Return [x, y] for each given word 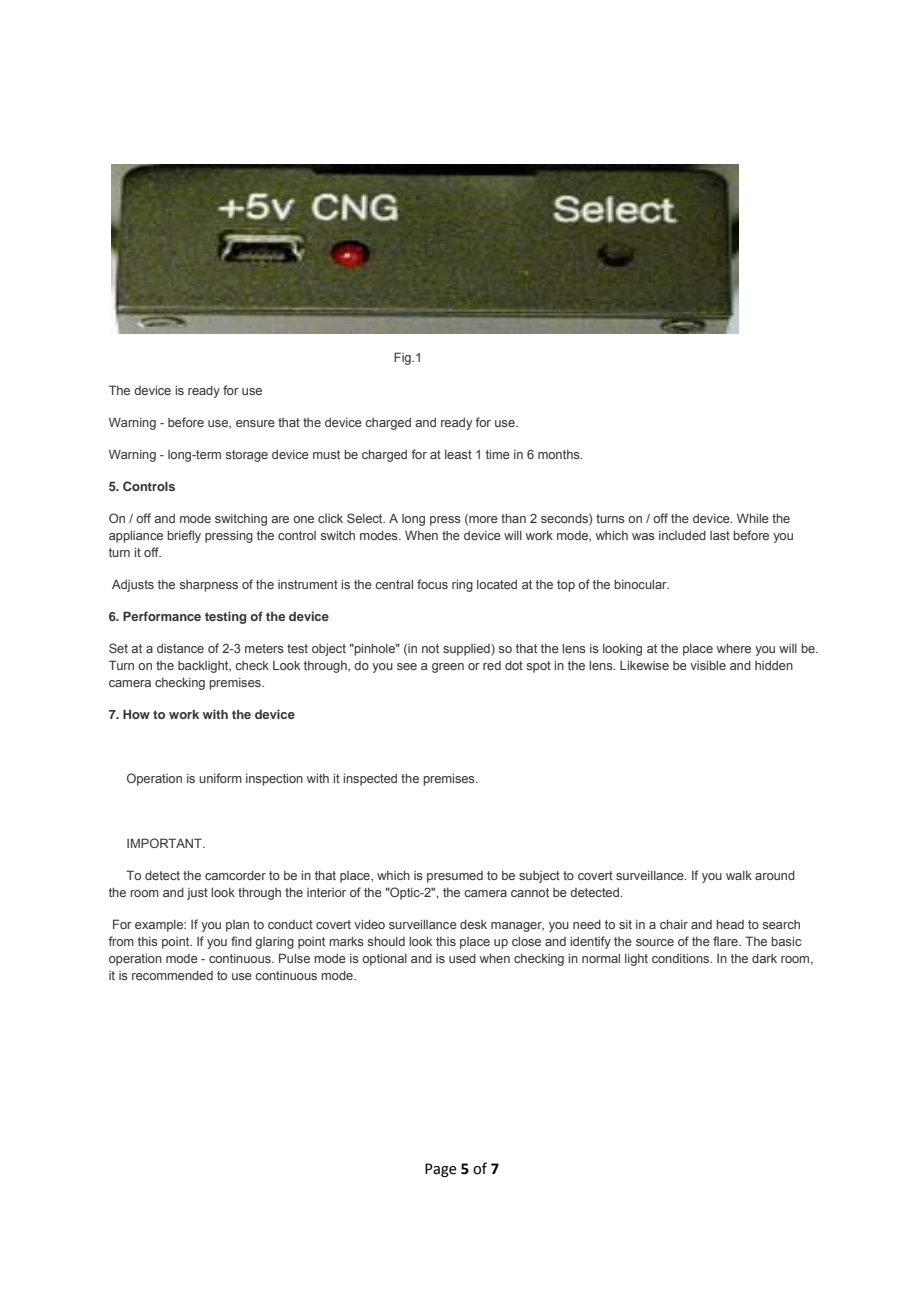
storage [246, 456]
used [462, 958]
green [448, 668]
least [458, 454]
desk [473, 924]
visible [708, 665]
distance [180, 648]
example [160, 926]
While [753, 518]
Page [441, 1170]
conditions [681, 958]
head [730, 924]
